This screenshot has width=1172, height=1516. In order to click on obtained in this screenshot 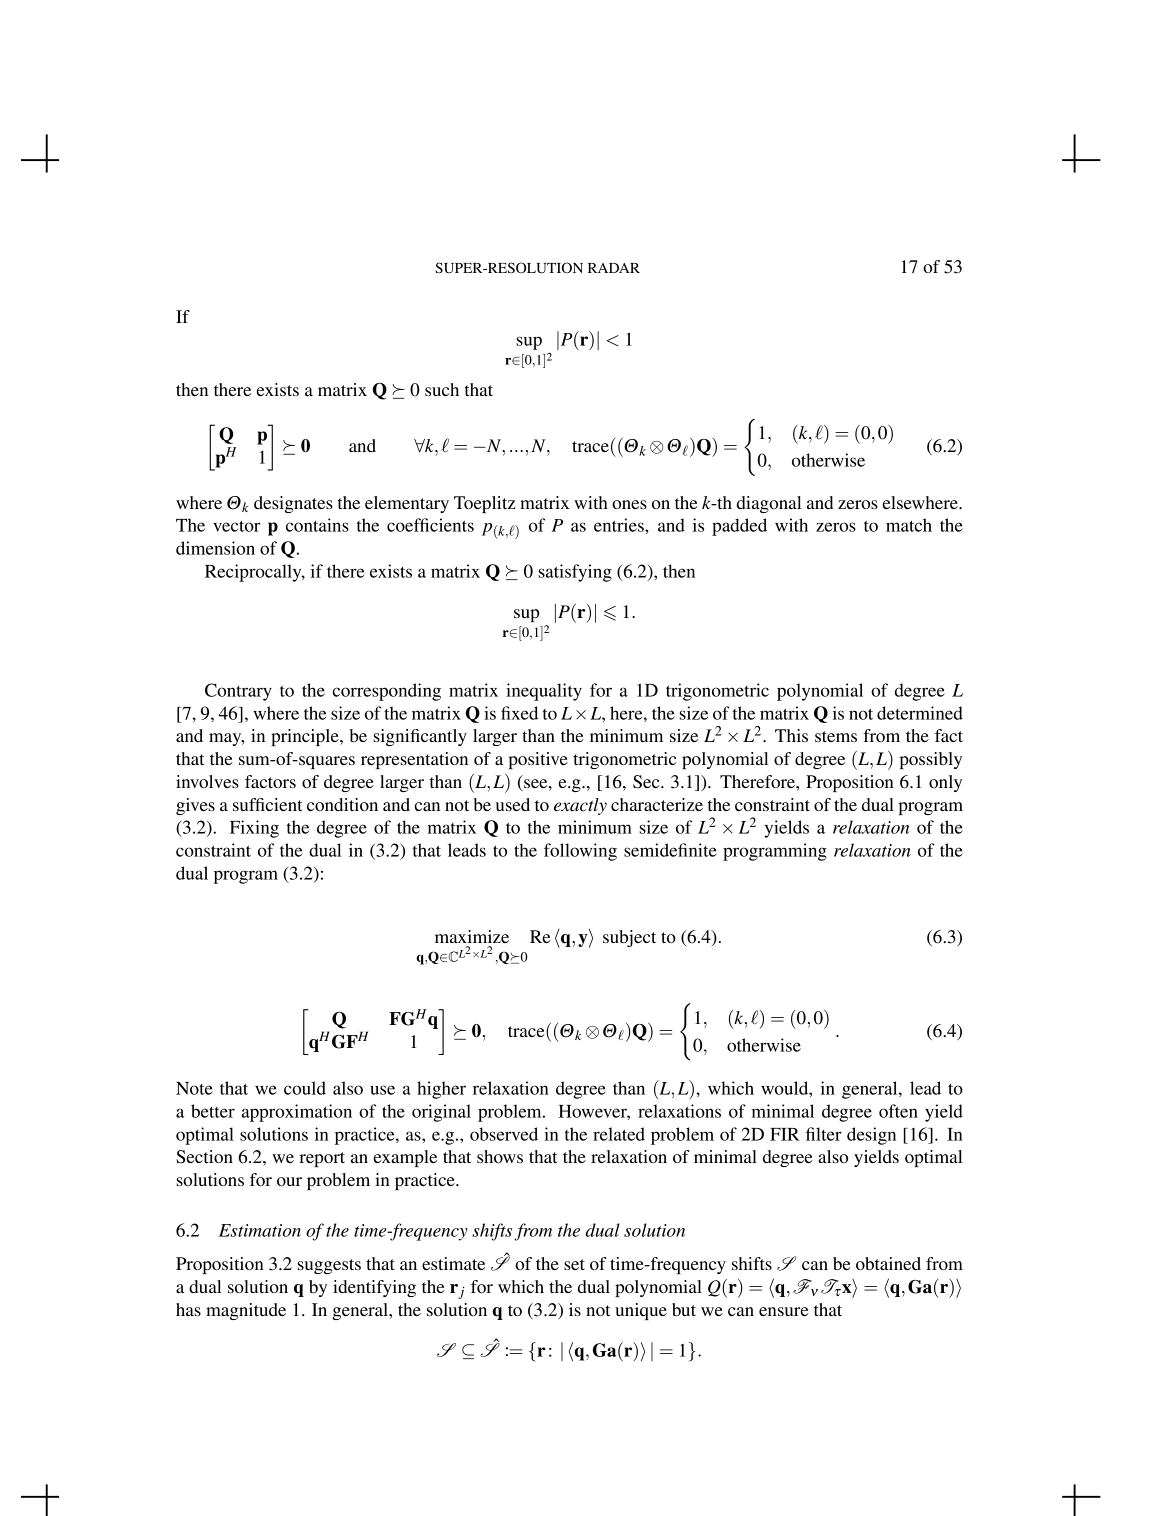, I will do `click(888, 1263)`.
